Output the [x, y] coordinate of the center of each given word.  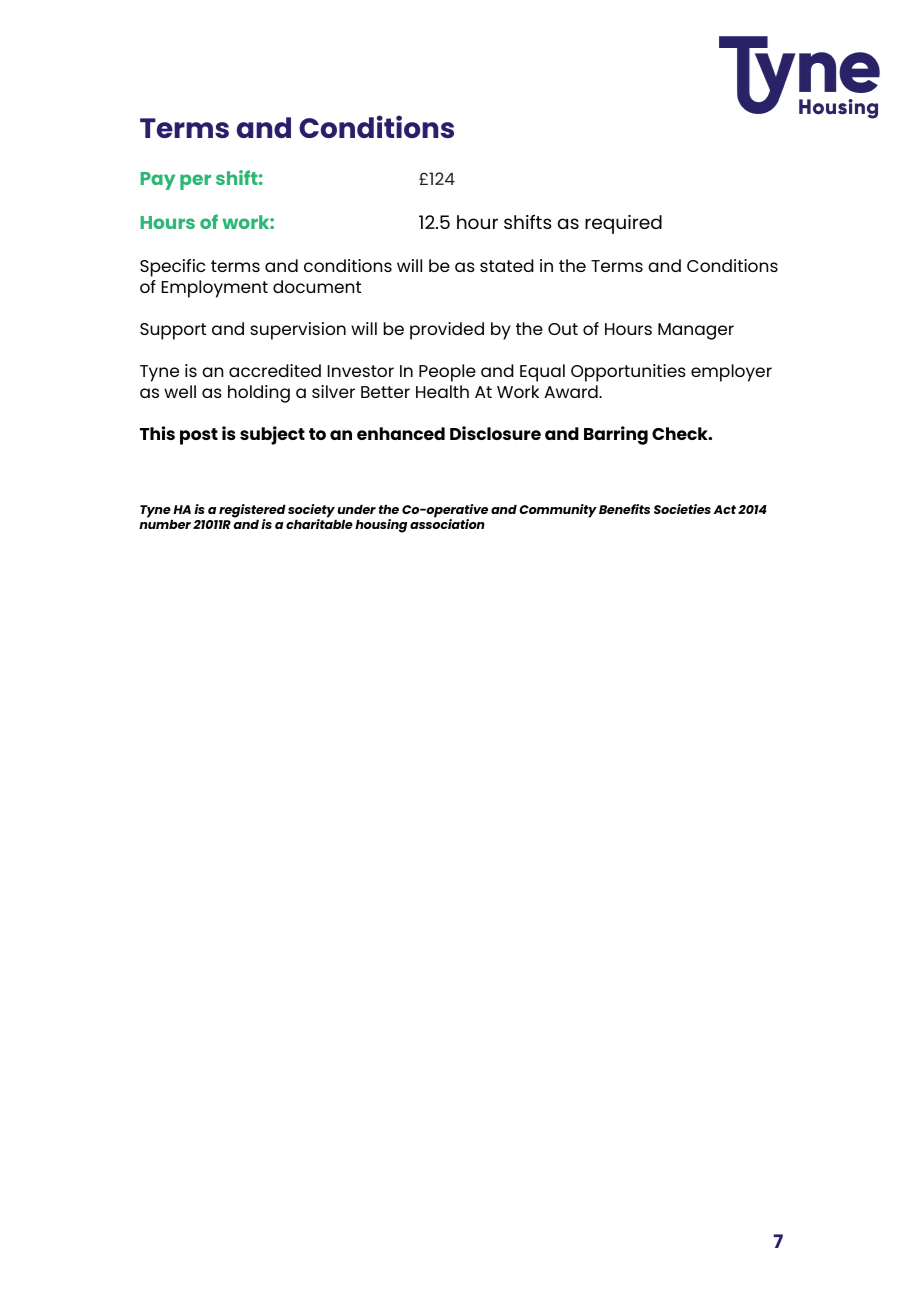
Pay [157, 181]
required [623, 224]
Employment [215, 289]
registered [251, 512]
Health [442, 391]
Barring [616, 435]
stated [507, 265]
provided [447, 331]
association [447, 523]
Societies [682, 509]
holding [259, 394]
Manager [696, 331]
